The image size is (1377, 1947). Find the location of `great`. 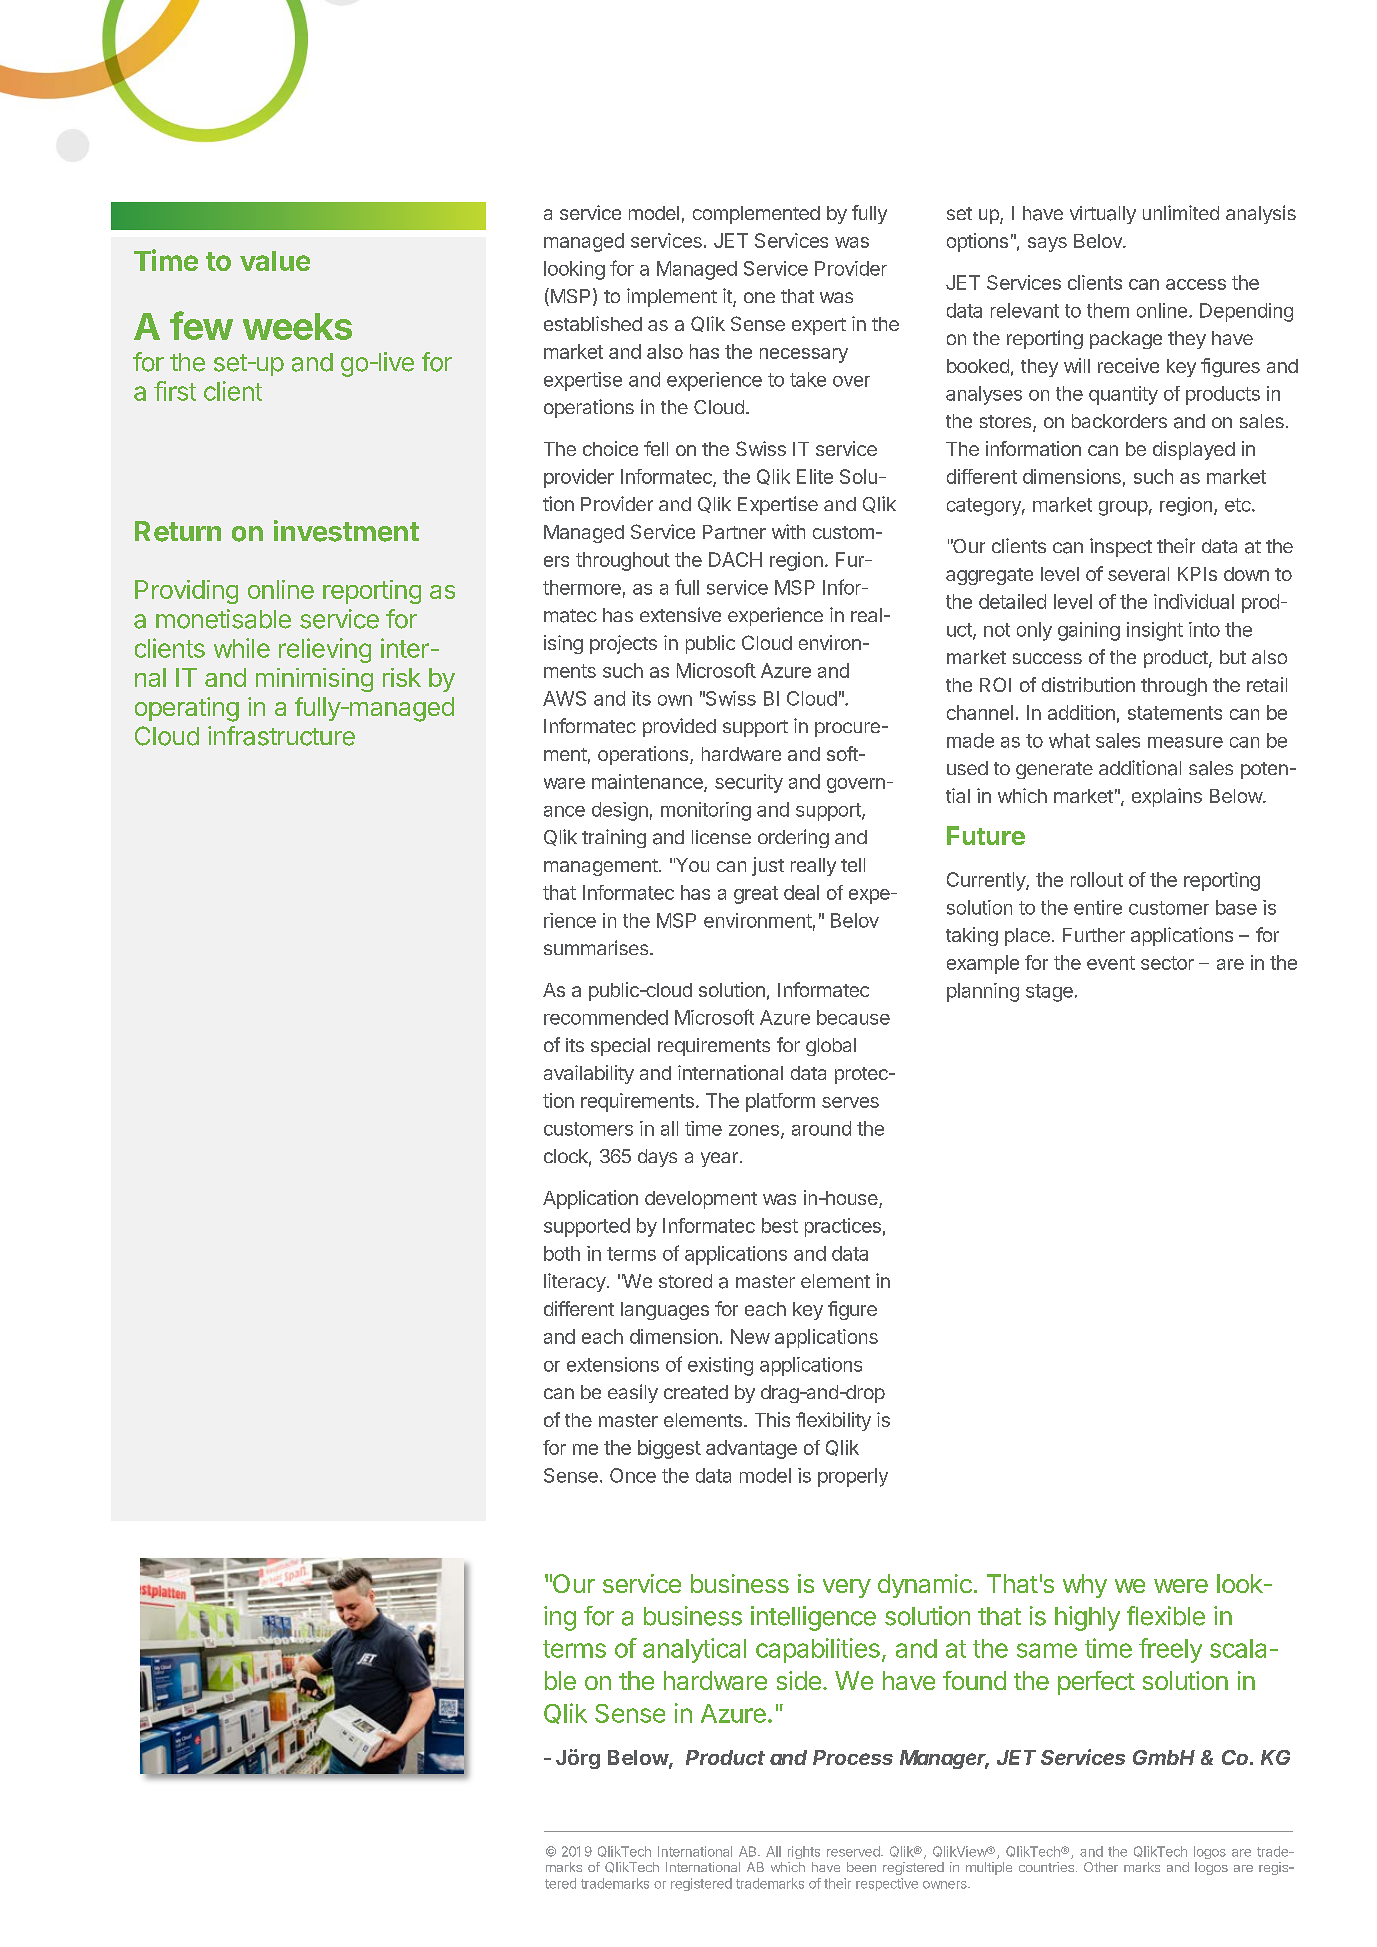

great is located at coordinates (756, 895).
